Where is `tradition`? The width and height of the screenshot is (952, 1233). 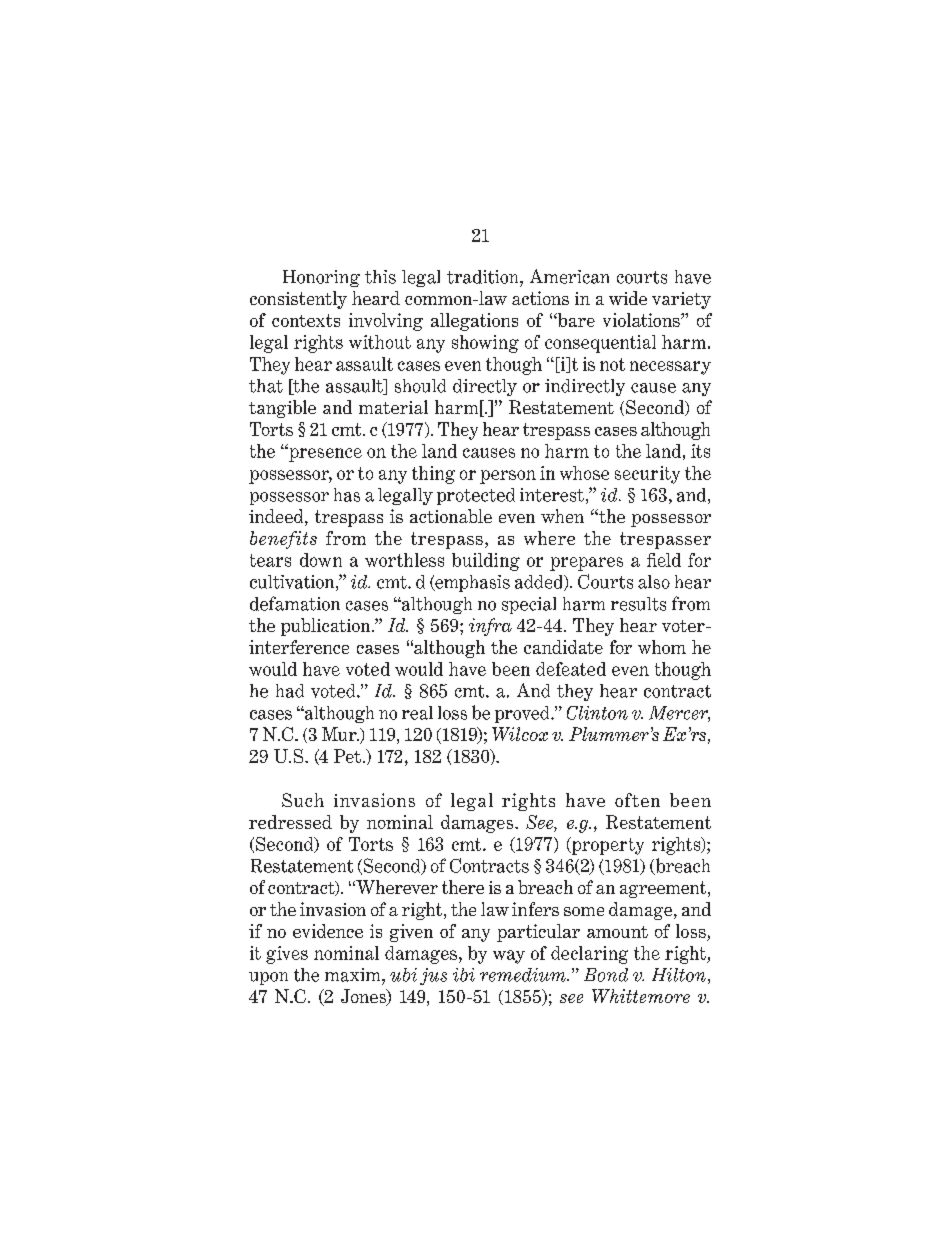 tradition is located at coordinates (484, 277).
